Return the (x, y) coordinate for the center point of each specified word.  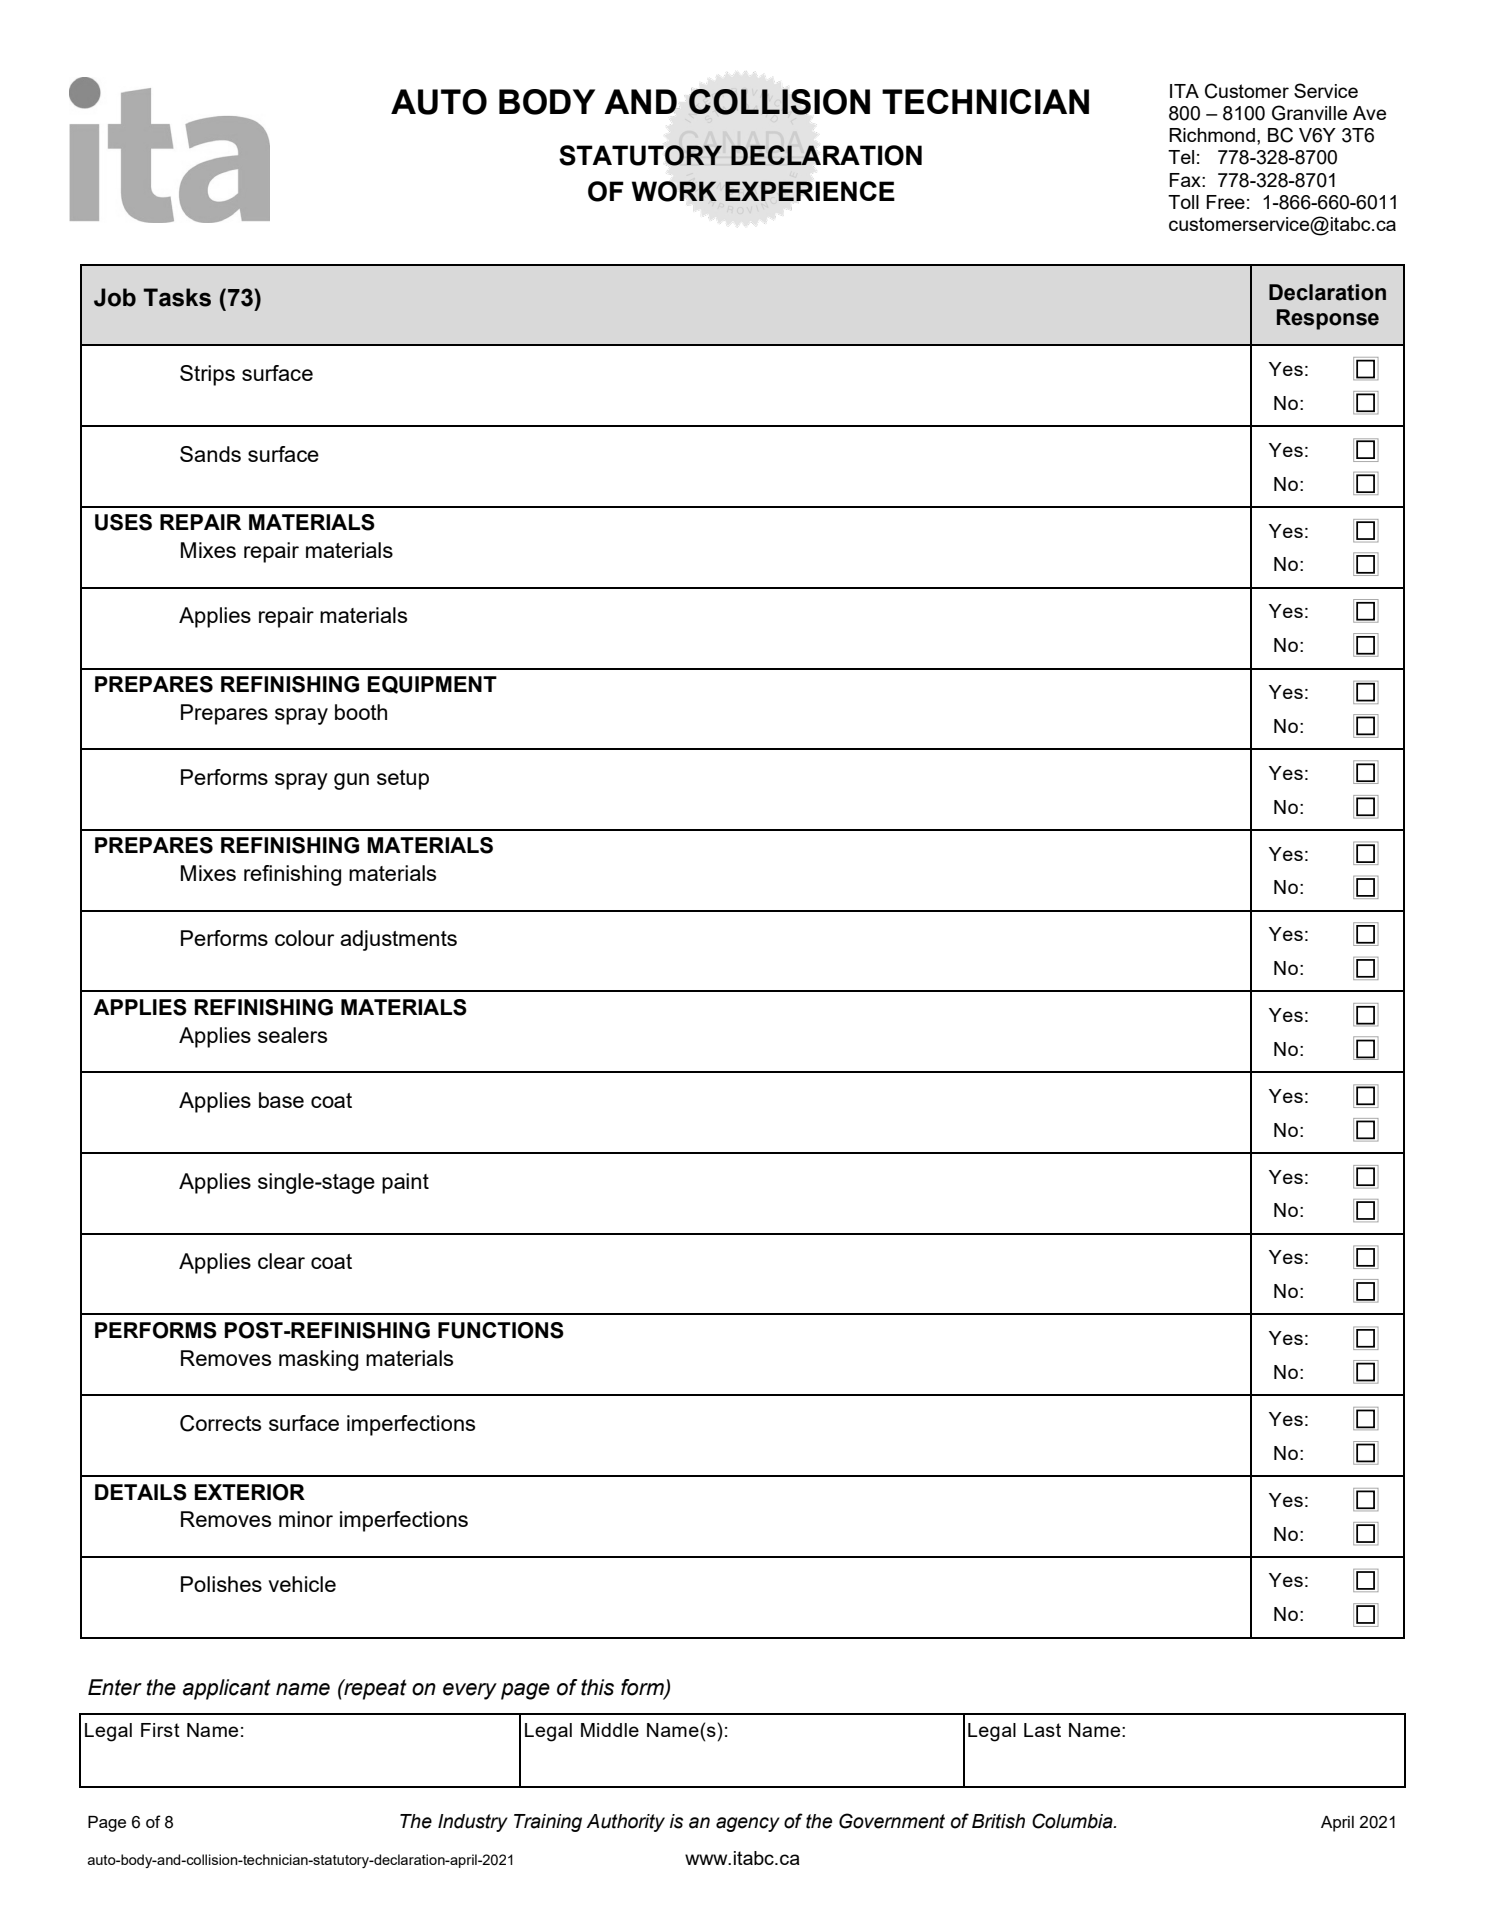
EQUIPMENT (432, 685)
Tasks (177, 297)
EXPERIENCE (810, 191)
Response (1328, 319)
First (160, 1730)
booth (361, 712)
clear (281, 1261)
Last (1042, 1730)
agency (748, 1824)
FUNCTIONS (501, 1330)
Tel (1181, 157)
